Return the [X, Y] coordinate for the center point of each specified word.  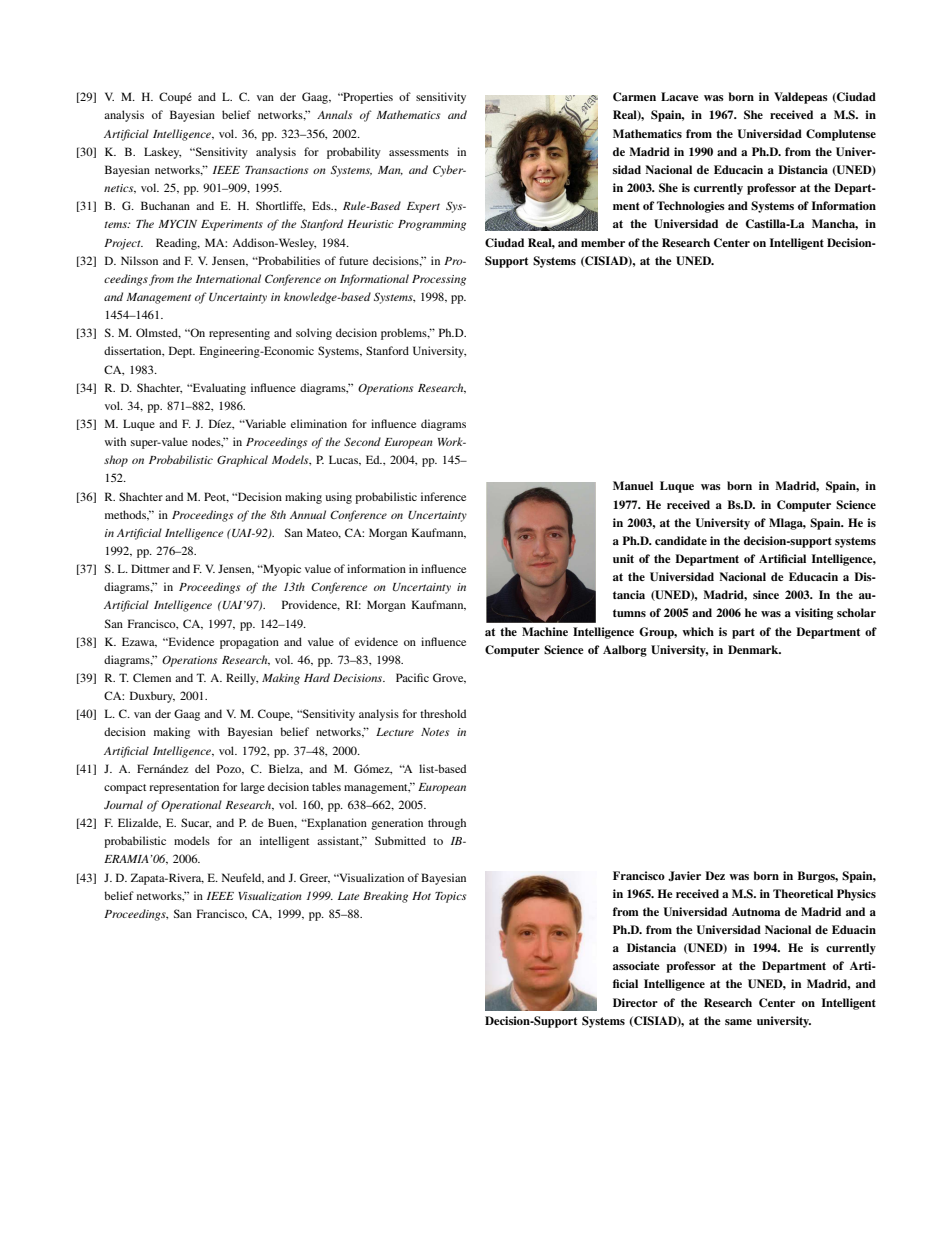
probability [354, 153]
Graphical [242, 461]
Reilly [242, 679]
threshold [443, 713]
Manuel [633, 485]
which [698, 631]
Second [362, 441]
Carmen [634, 97]
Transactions [276, 170]
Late [348, 896]
